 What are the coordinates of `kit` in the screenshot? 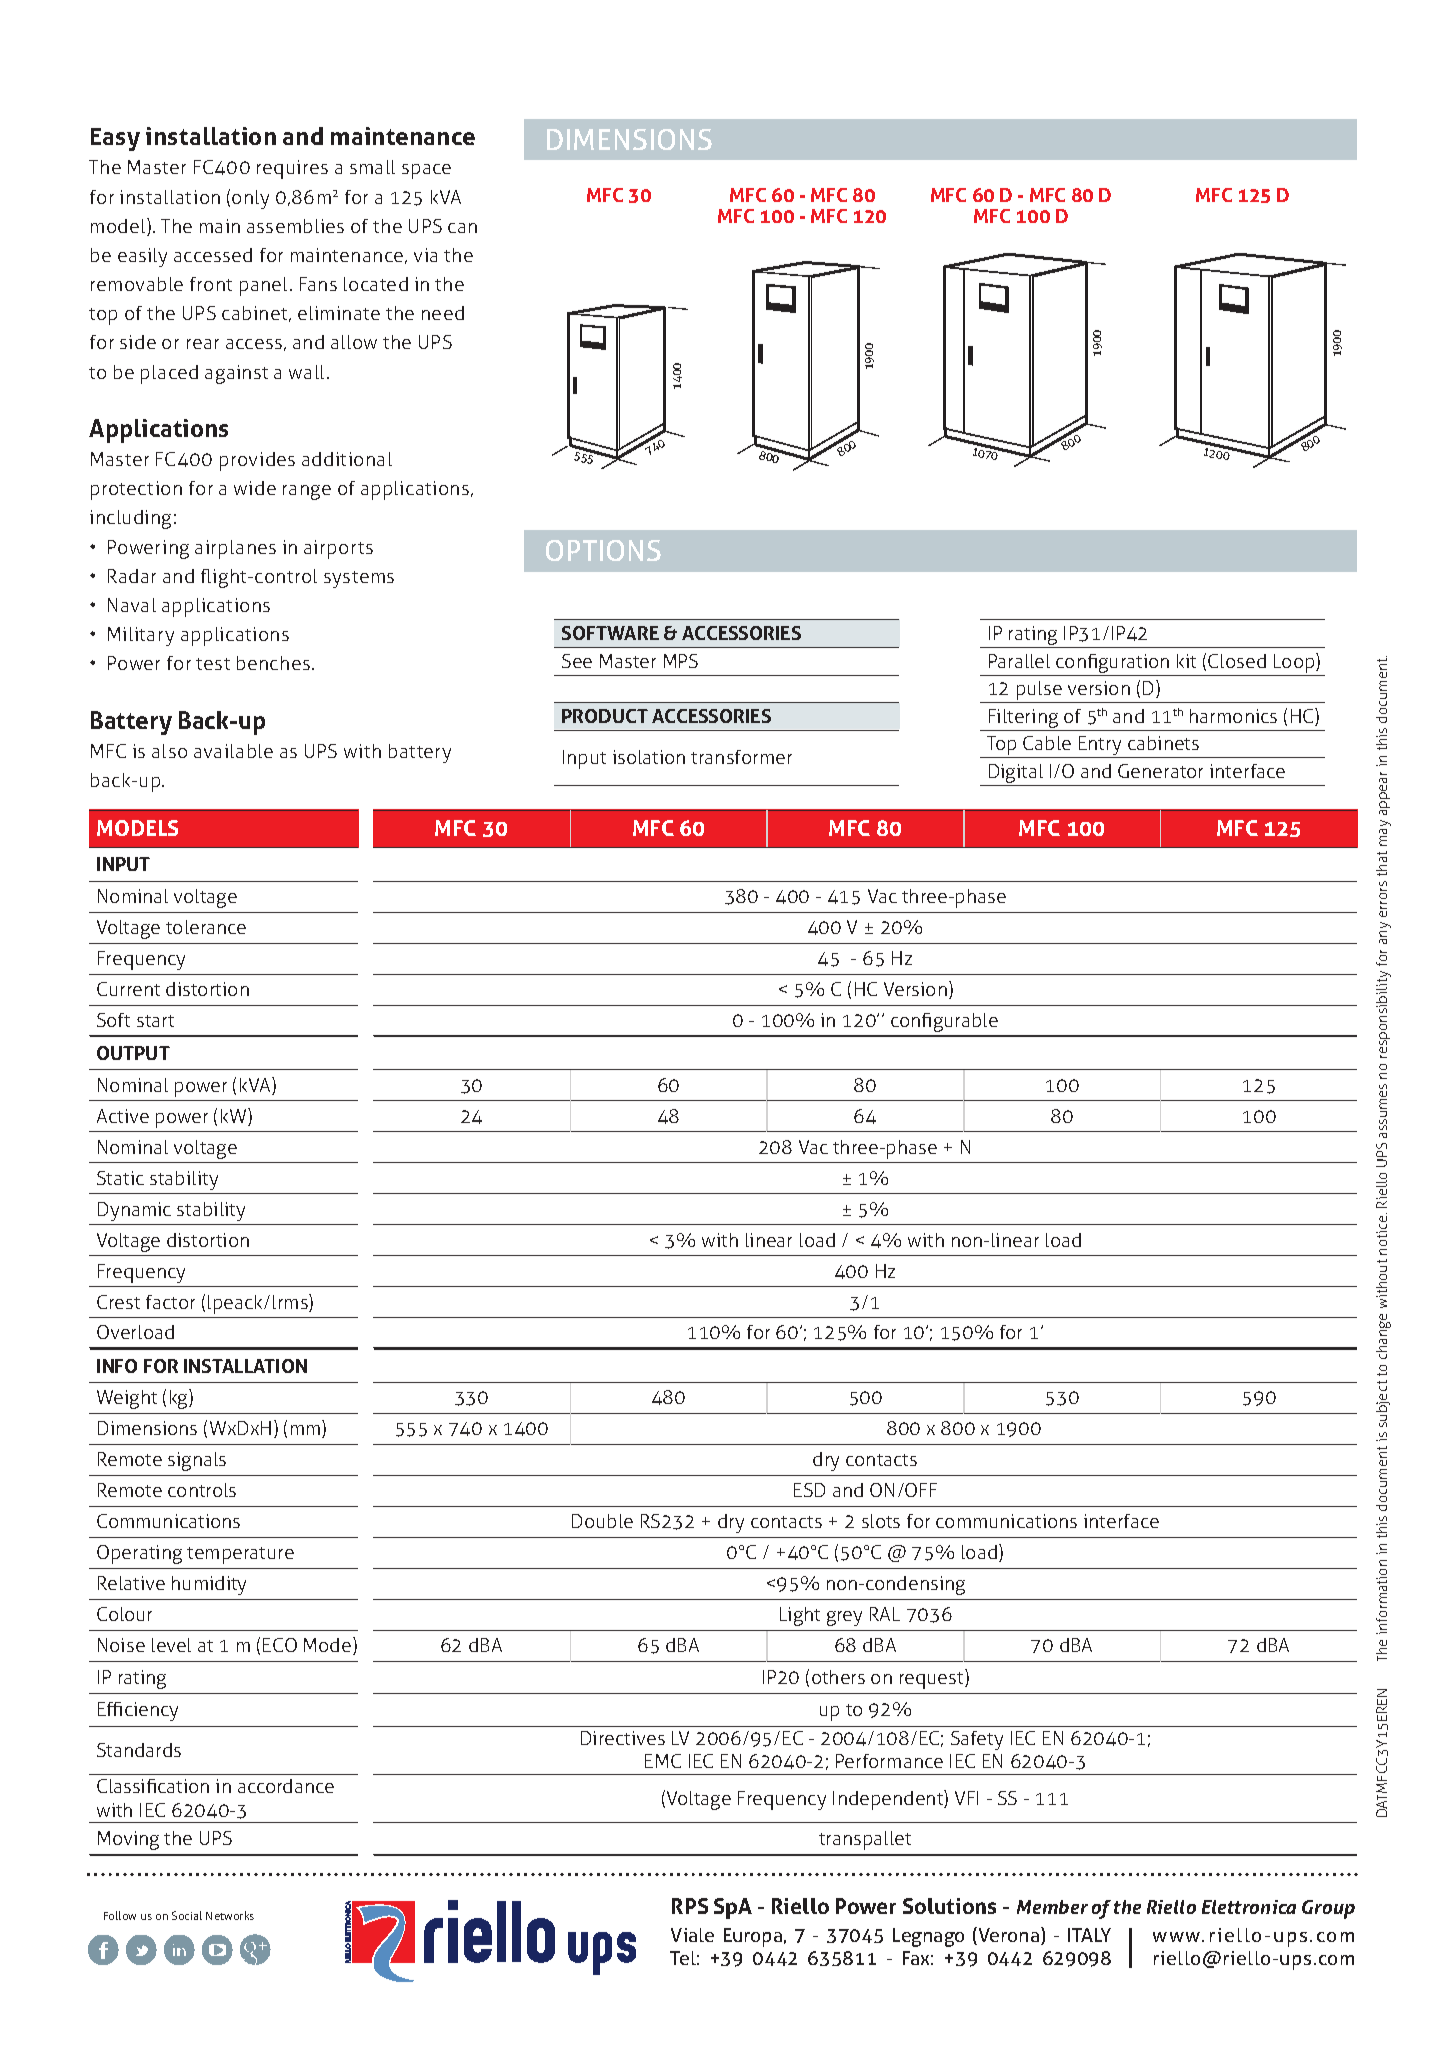 It's located at (1186, 661).
